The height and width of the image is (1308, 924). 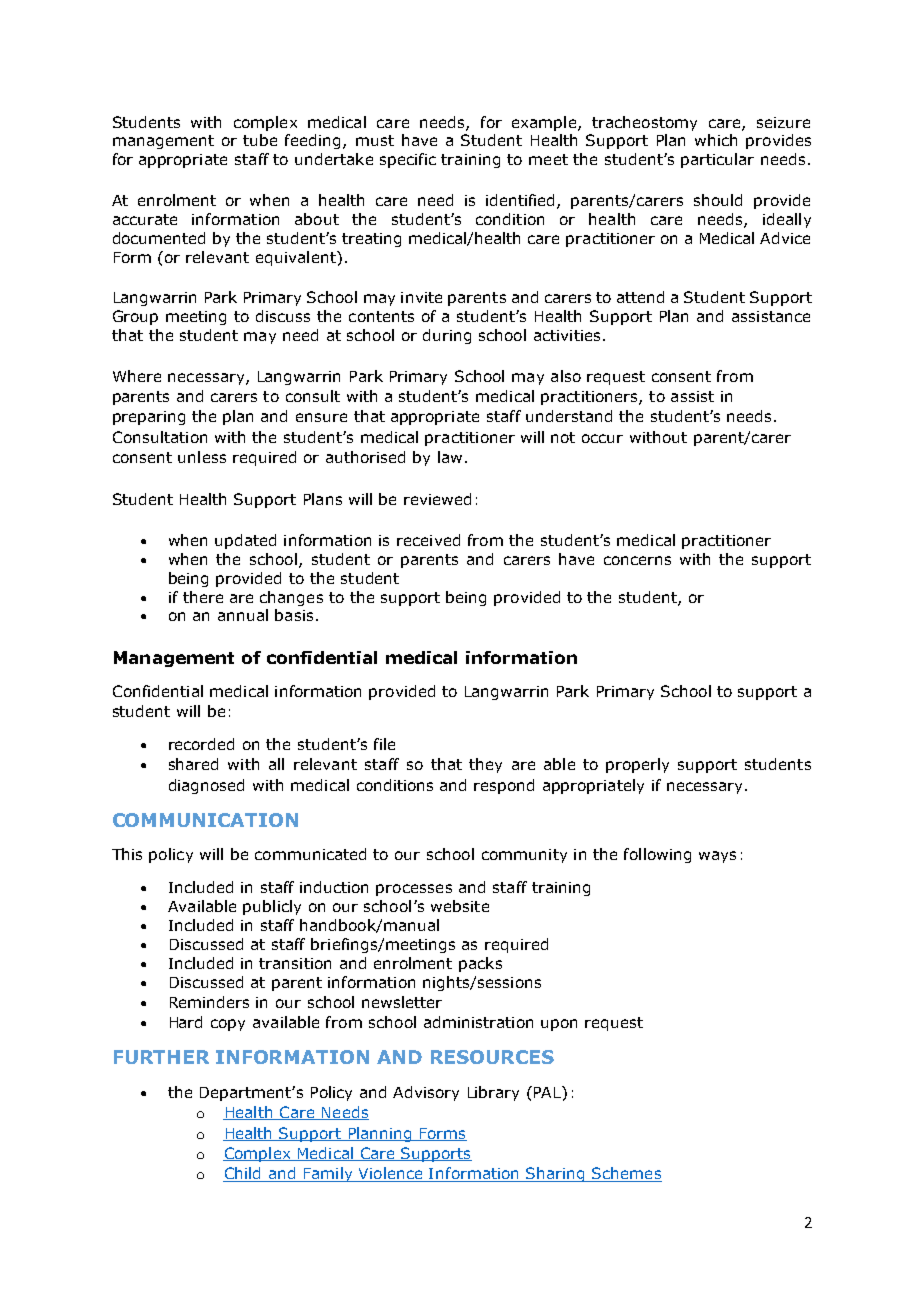 I want to click on ways, so click(x=717, y=857).
